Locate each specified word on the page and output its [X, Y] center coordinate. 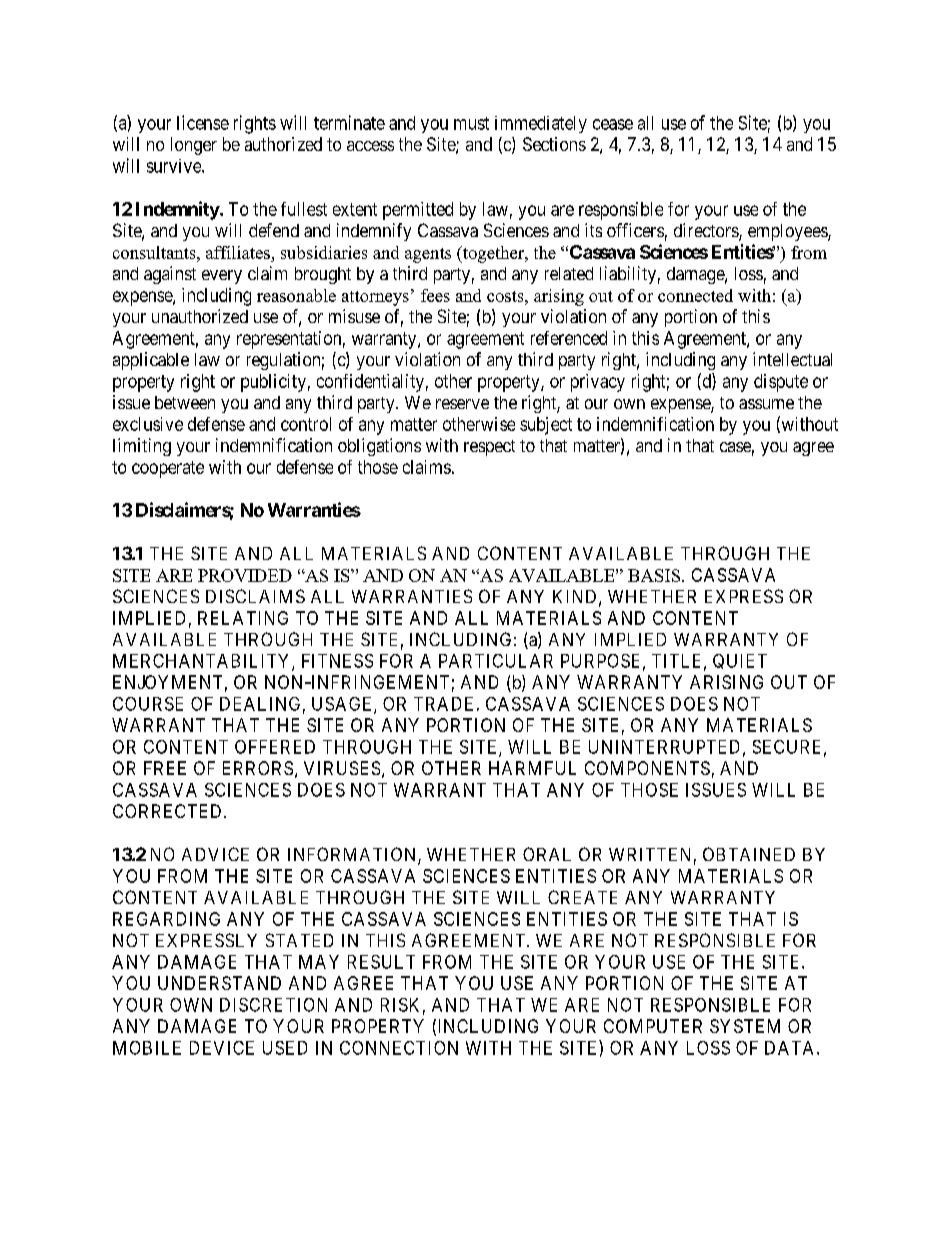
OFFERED [275, 747]
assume [766, 404]
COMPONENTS [647, 768]
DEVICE [222, 1048]
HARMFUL [532, 768]
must [471, 123]
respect [489, 448]
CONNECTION [399, 1048]
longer [194, 146]
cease [613, 124]
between [185, 402]
